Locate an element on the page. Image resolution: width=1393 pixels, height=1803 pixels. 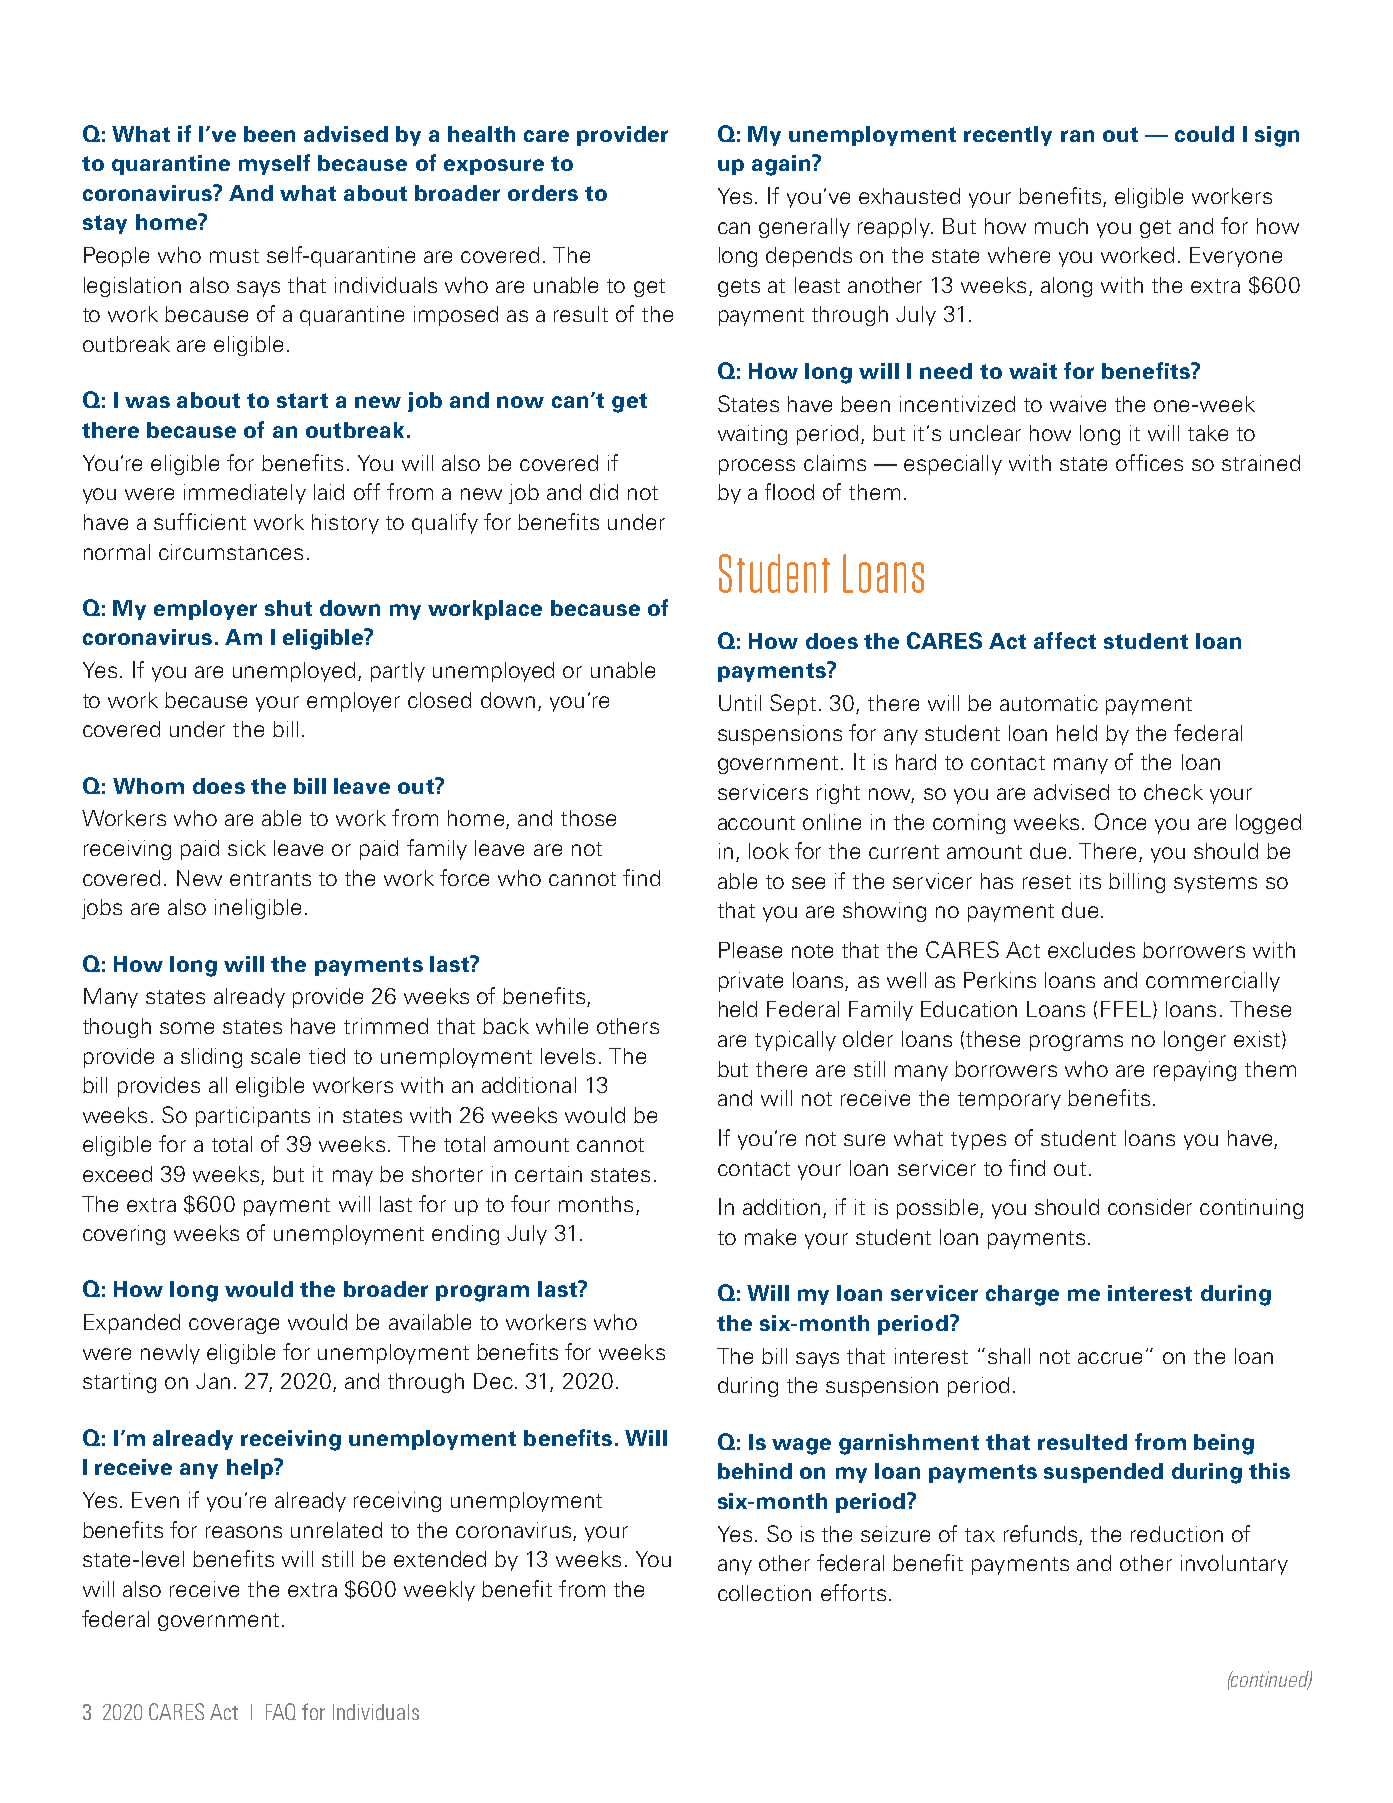
collection is located at coordinates (764, 1593).
